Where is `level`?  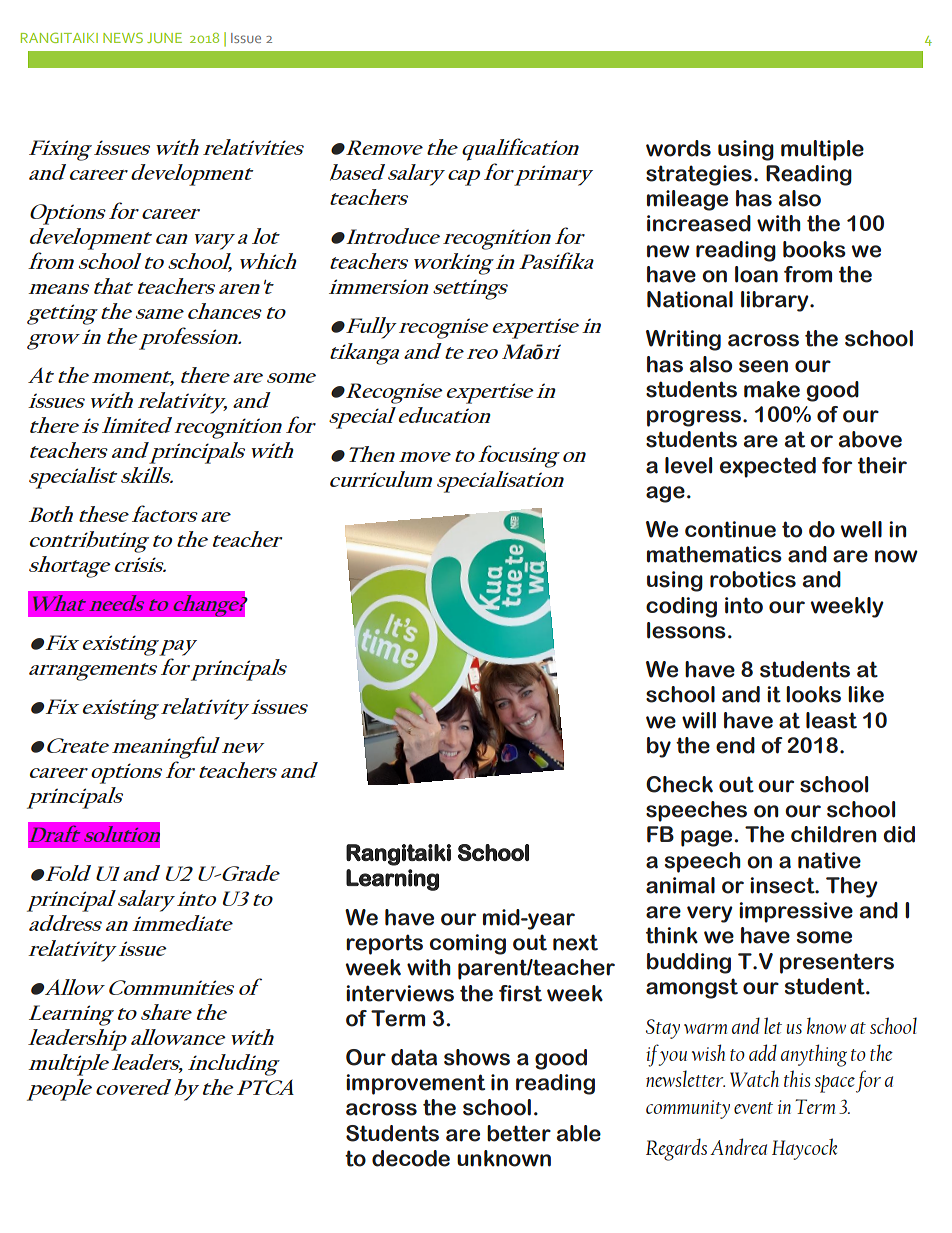 level is located at coordinates (688, 465).
